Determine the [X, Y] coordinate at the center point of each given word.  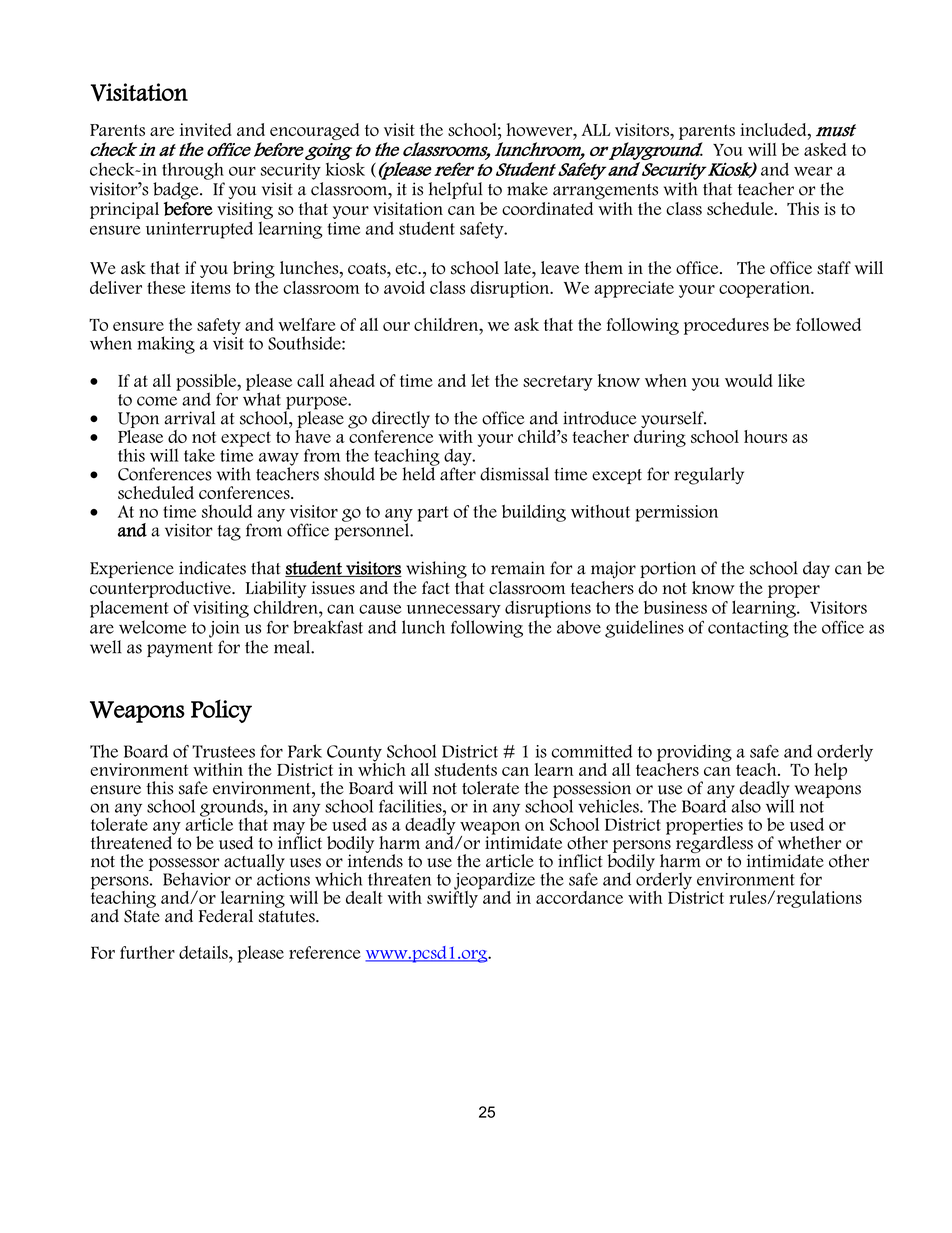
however [540, 129]
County [354, 754]
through [193, 171]
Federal [226, 916]
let [480, 380]
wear [813, 171]
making [166, 345]
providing [694, 754]
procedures [726, 326]
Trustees [223, 751]
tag [229, 533]
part [433, 514]
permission [676, 513]
